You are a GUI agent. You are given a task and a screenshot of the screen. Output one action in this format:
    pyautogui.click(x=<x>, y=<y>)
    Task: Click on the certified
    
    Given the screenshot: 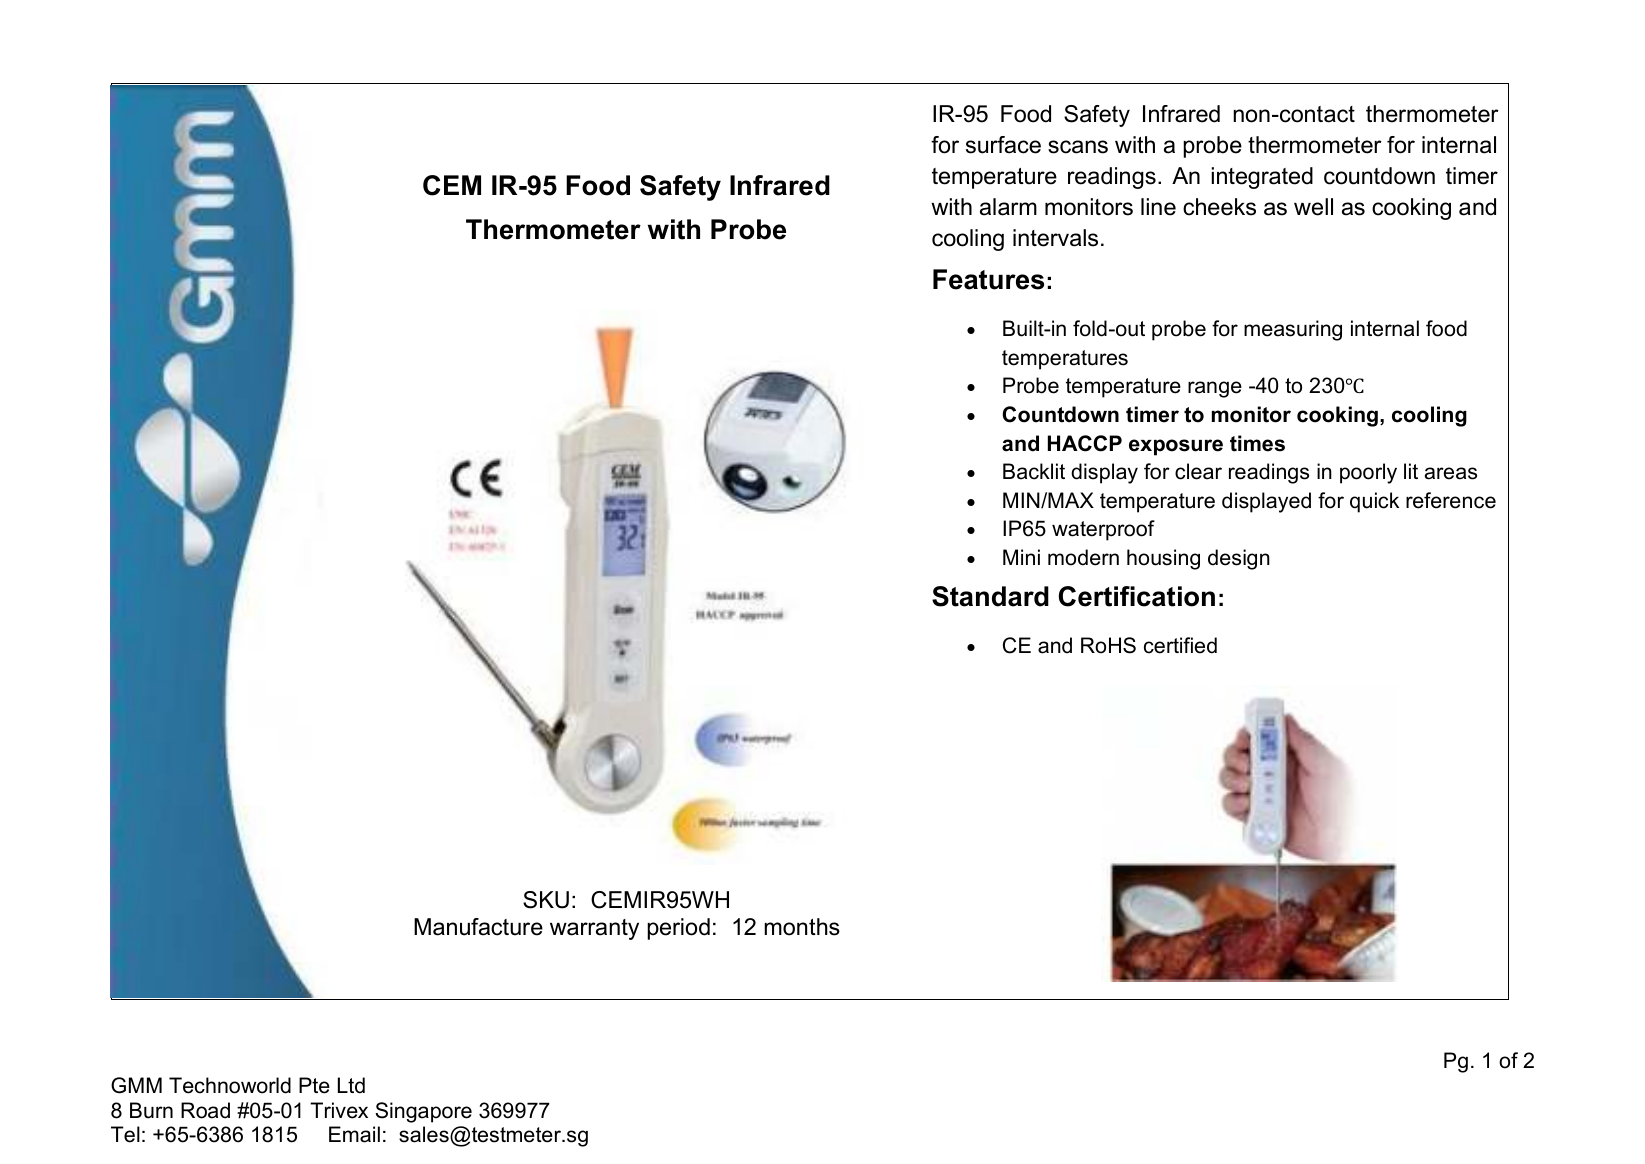 What is the action you would take?
    pyautogui.click(x=1180, y=645)
